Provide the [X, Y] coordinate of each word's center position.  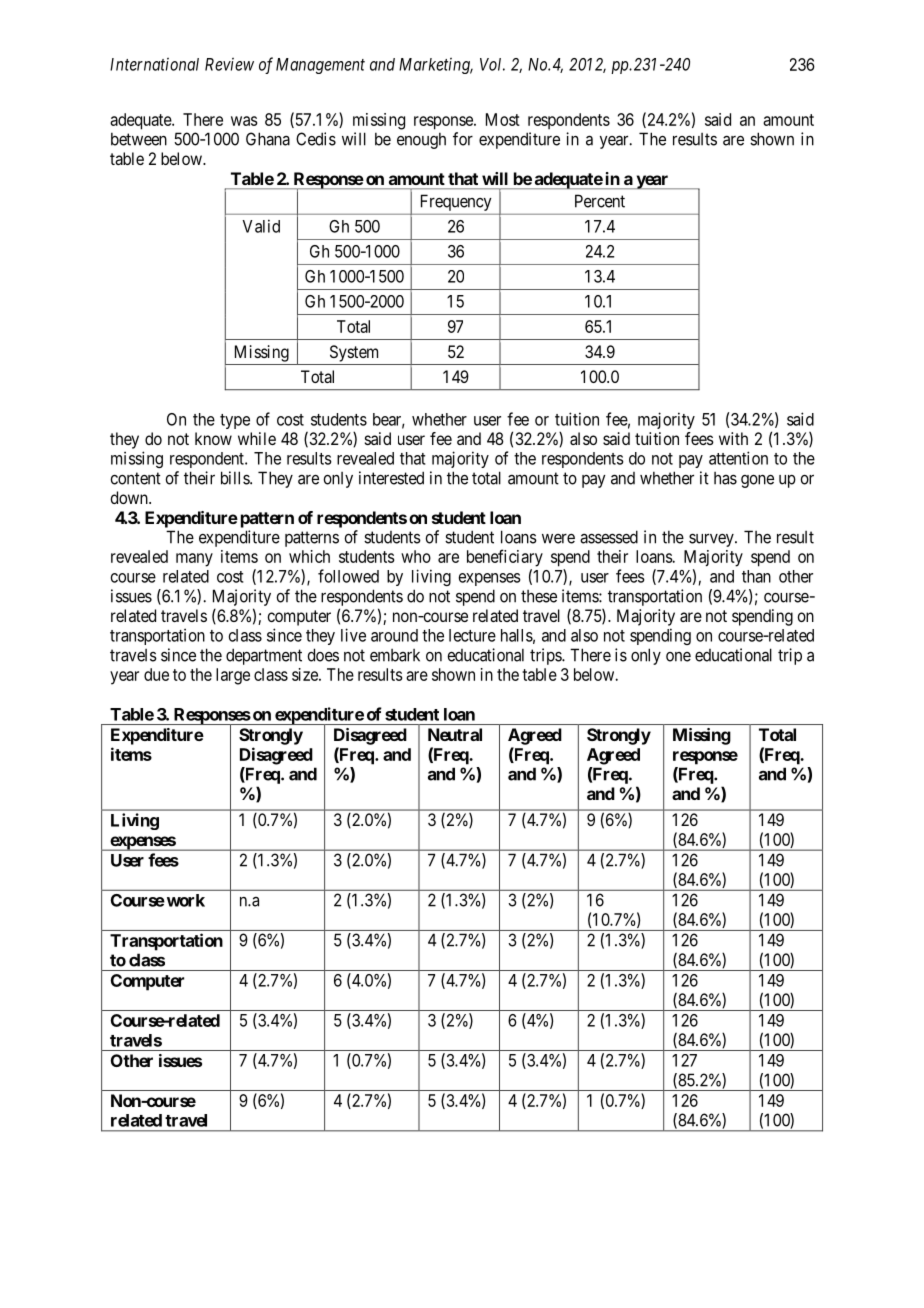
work [184, 900]
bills [236, 478]
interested [391, 478]
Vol [492, 64]
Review [229, 64]
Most [503, 119]
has [725, 478]
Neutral [455, 734]
